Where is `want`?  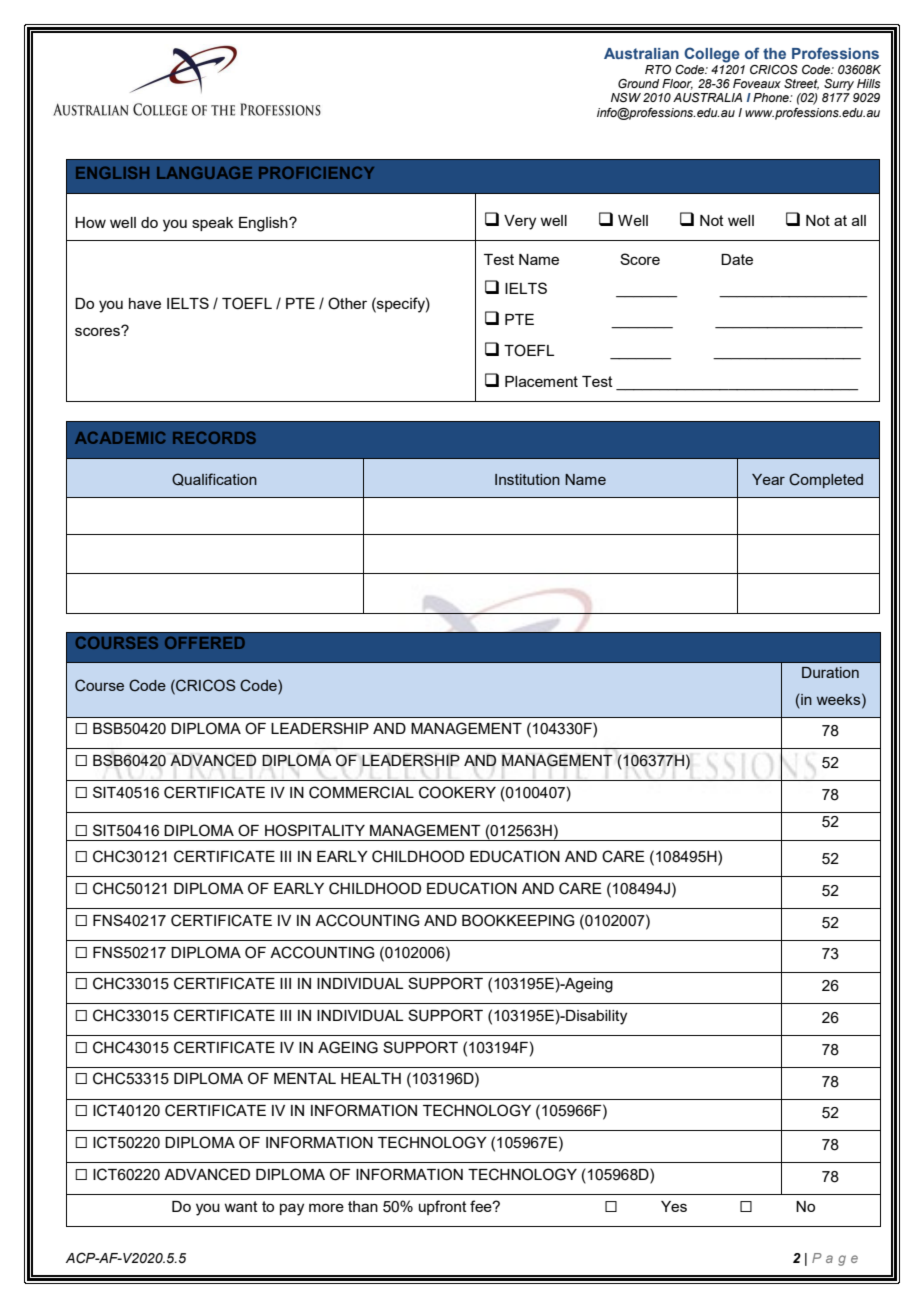 want is located at coordinates (241, 1206).
